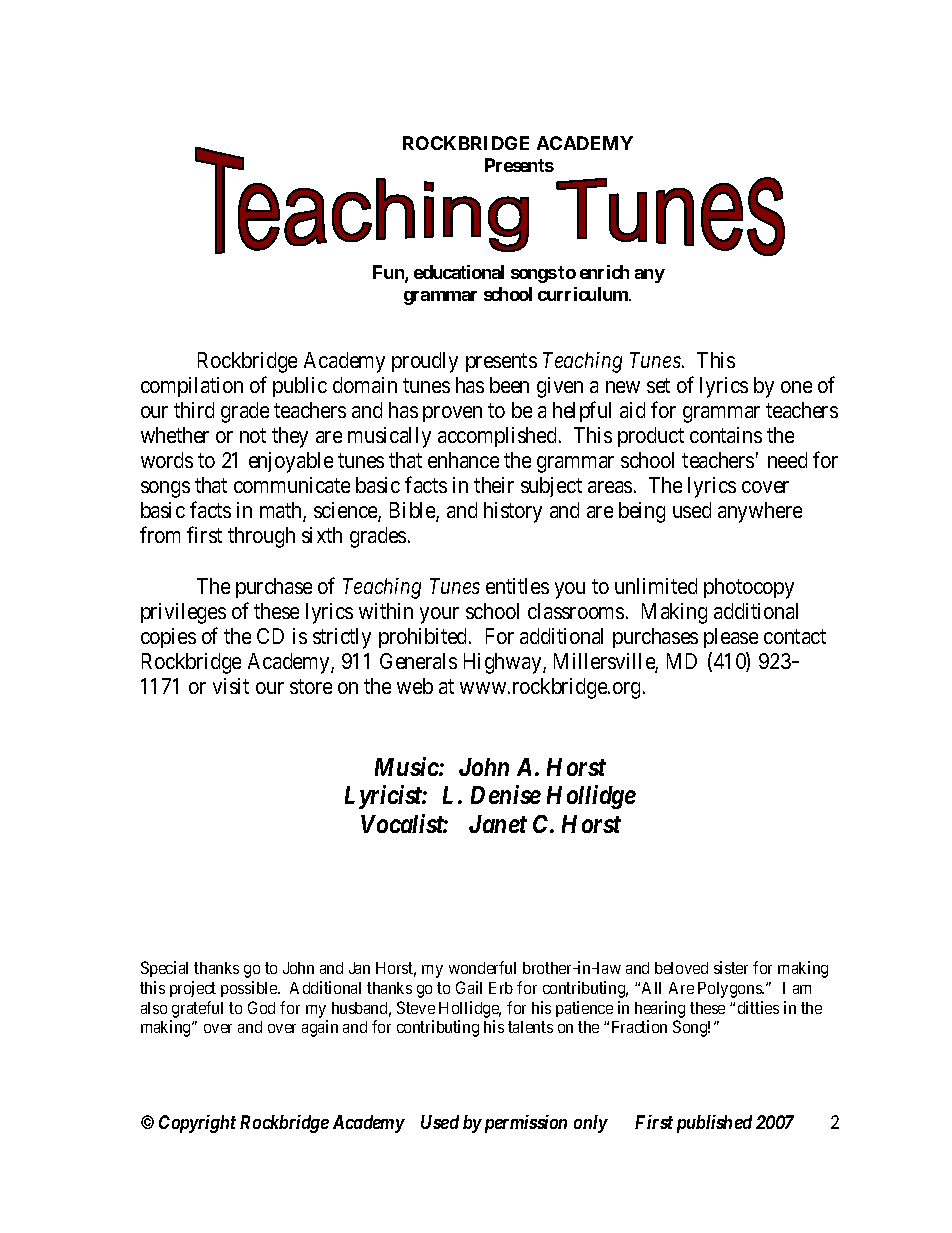 The image size is (952, 1233). Describe the element at coordinates (459, 272) in the document. I see `educational` at that location.
